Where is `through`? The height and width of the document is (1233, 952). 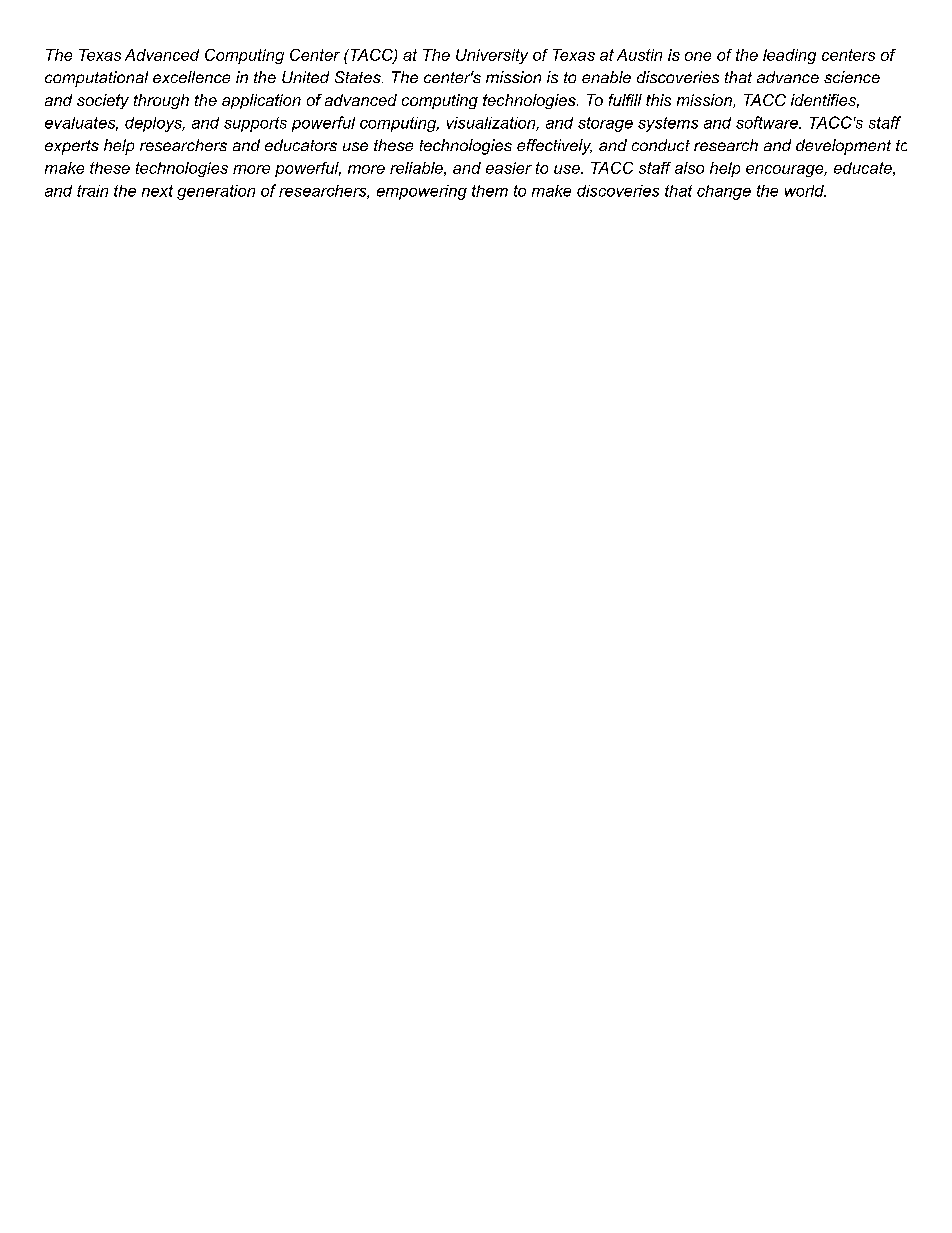 through is located at coordinates (161, 101).
